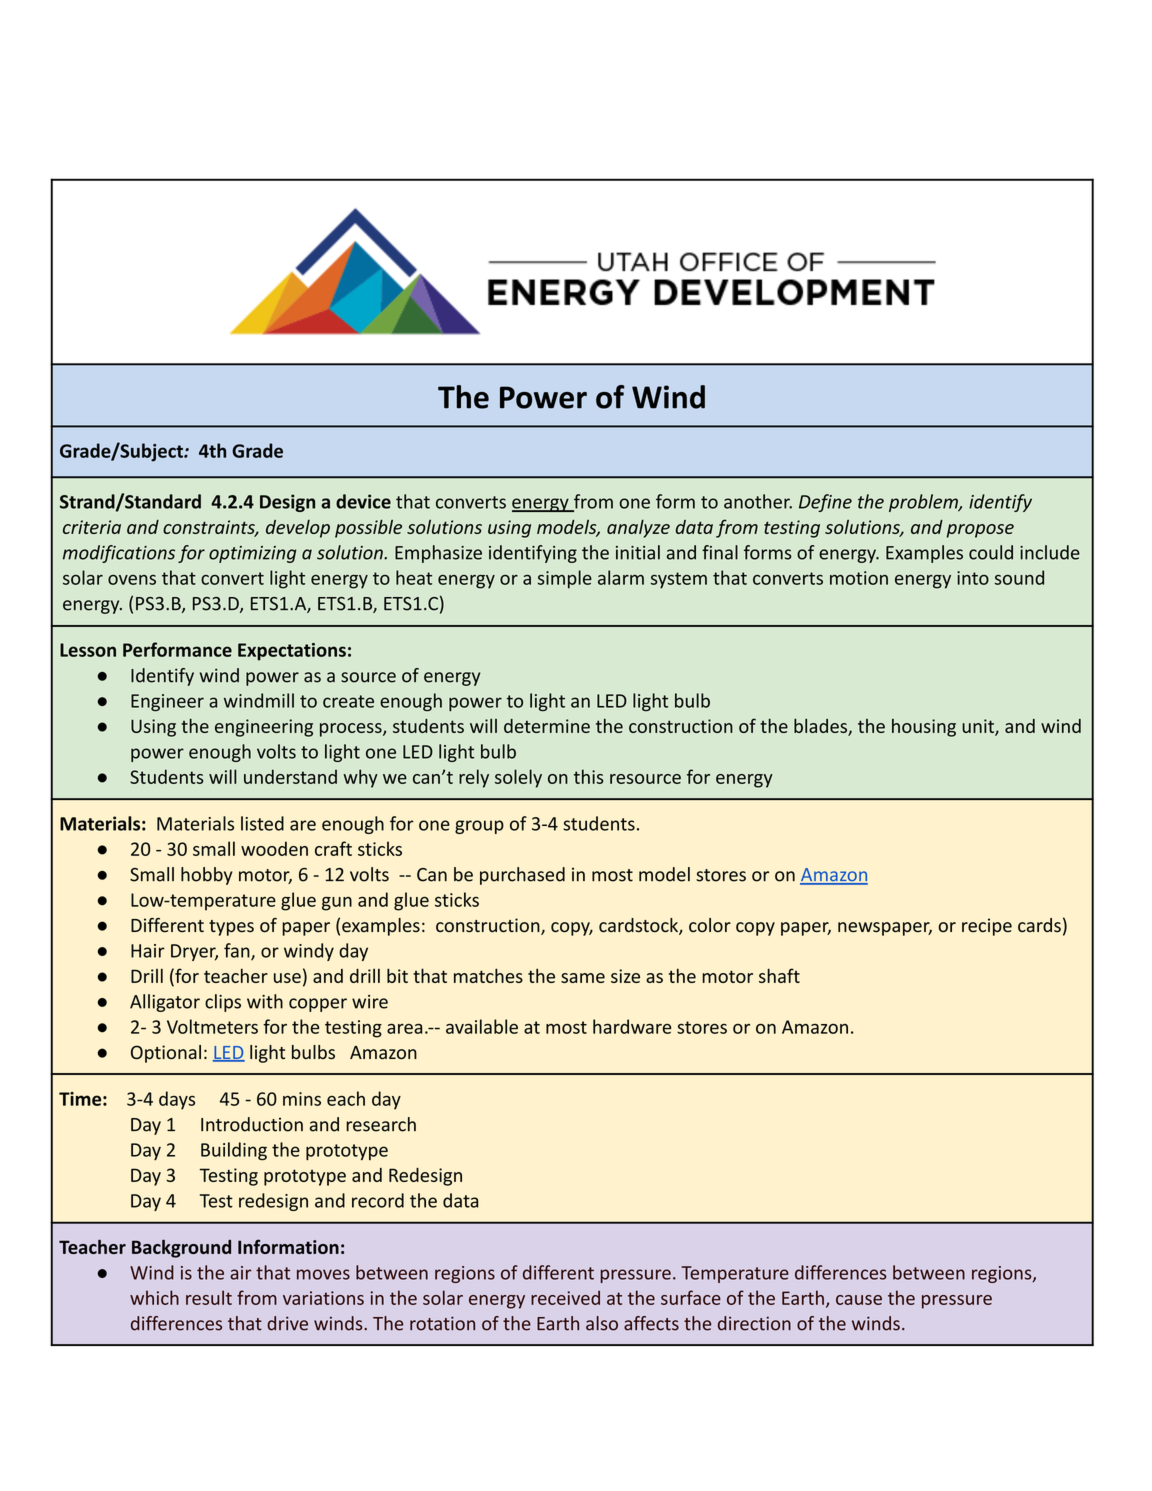  What do you see at coordinates (522, 876) in the page?
I see `purchased` at bounding box center [522, 876].
